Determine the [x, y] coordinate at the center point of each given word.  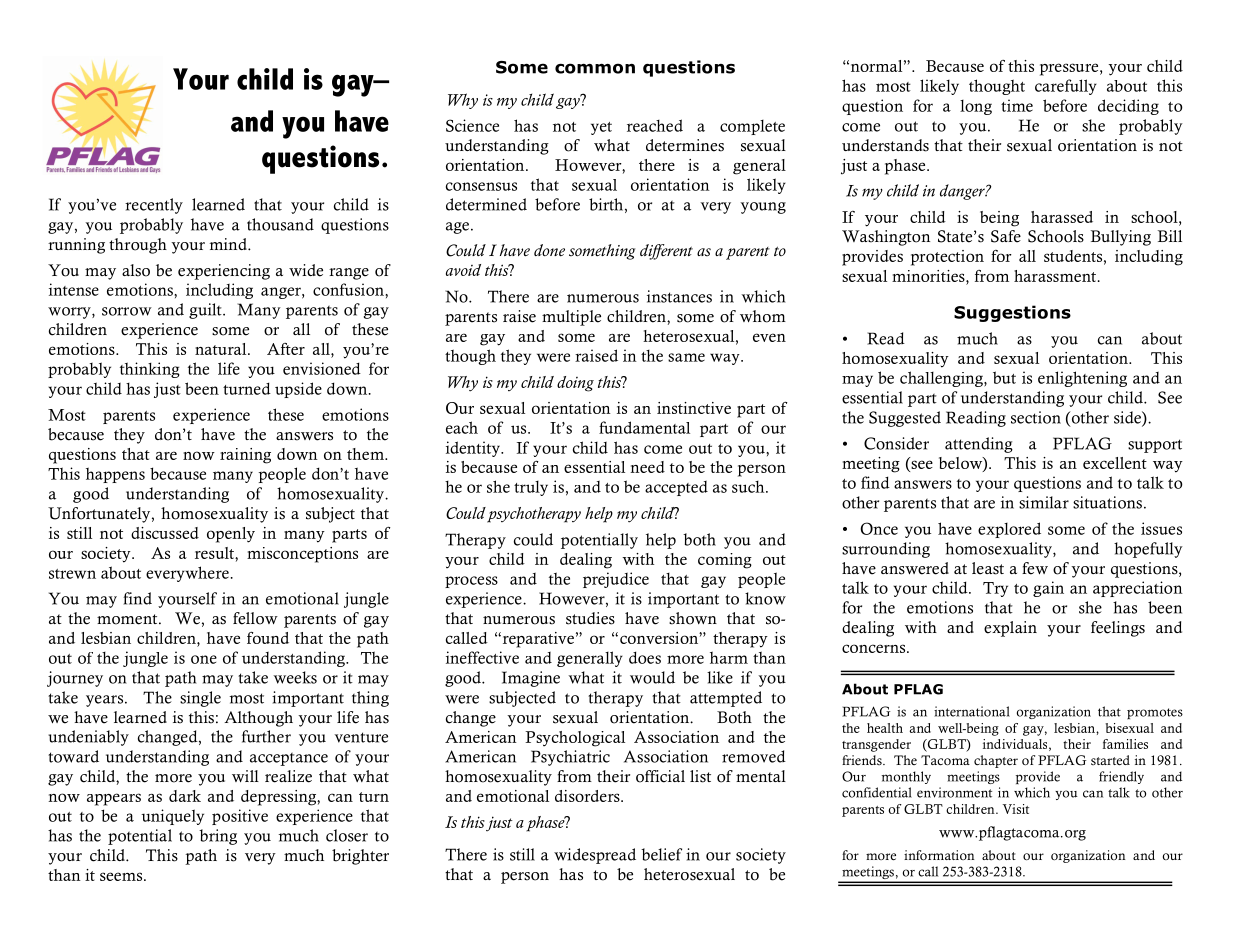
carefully [1066, 87]
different [666, 252]
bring [218, 837]
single [200, 699]
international [972, 711]
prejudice [616, 580]
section [1036, 417]
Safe [1006, 236]
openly [231, 535]
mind [229, 244]
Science [472, 125]
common [595, 68]
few [1035, 568]
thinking [150, 370]
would [652, 677]
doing [575, 384]
